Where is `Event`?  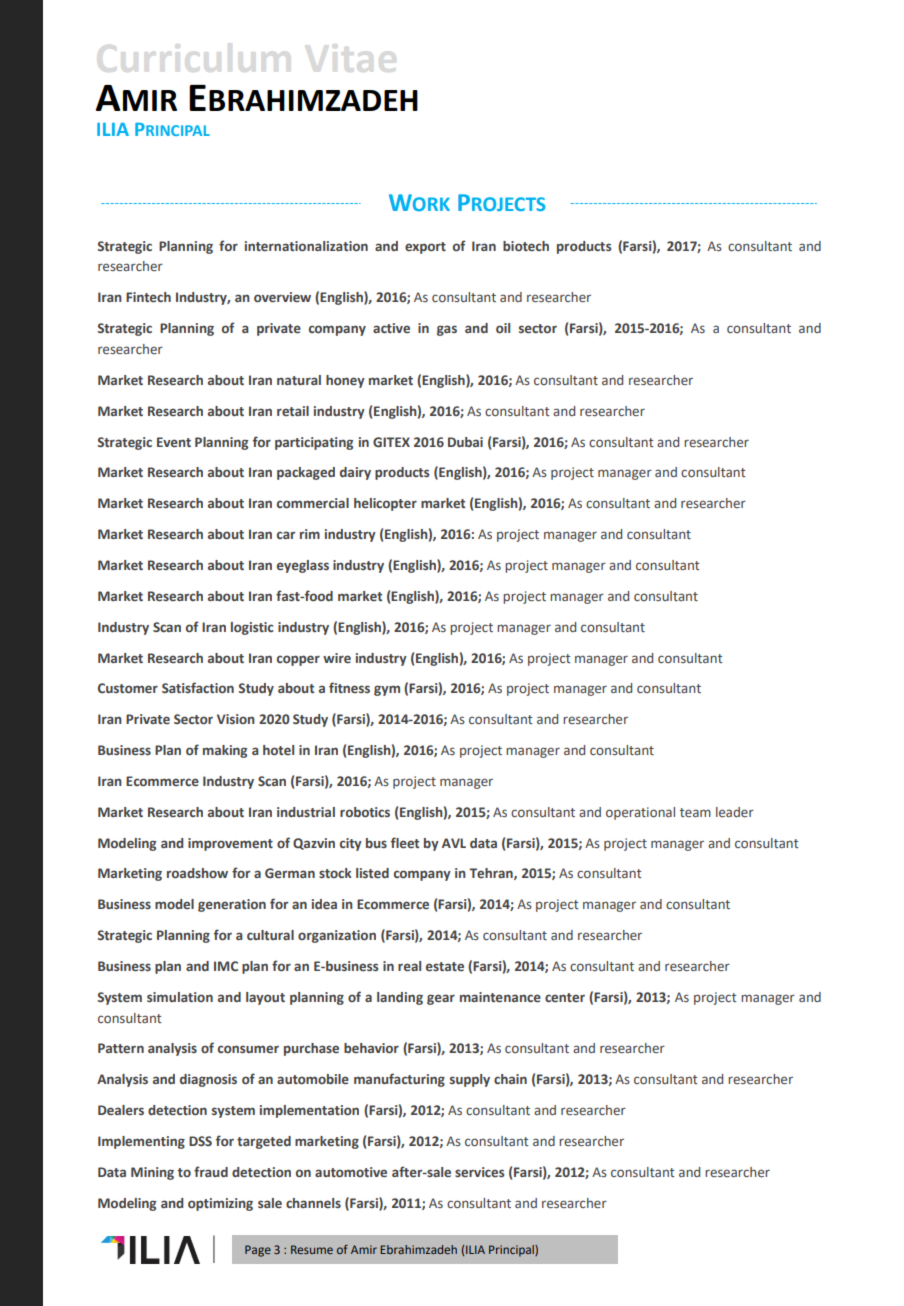 Event is located at coordinates (174, 442).
